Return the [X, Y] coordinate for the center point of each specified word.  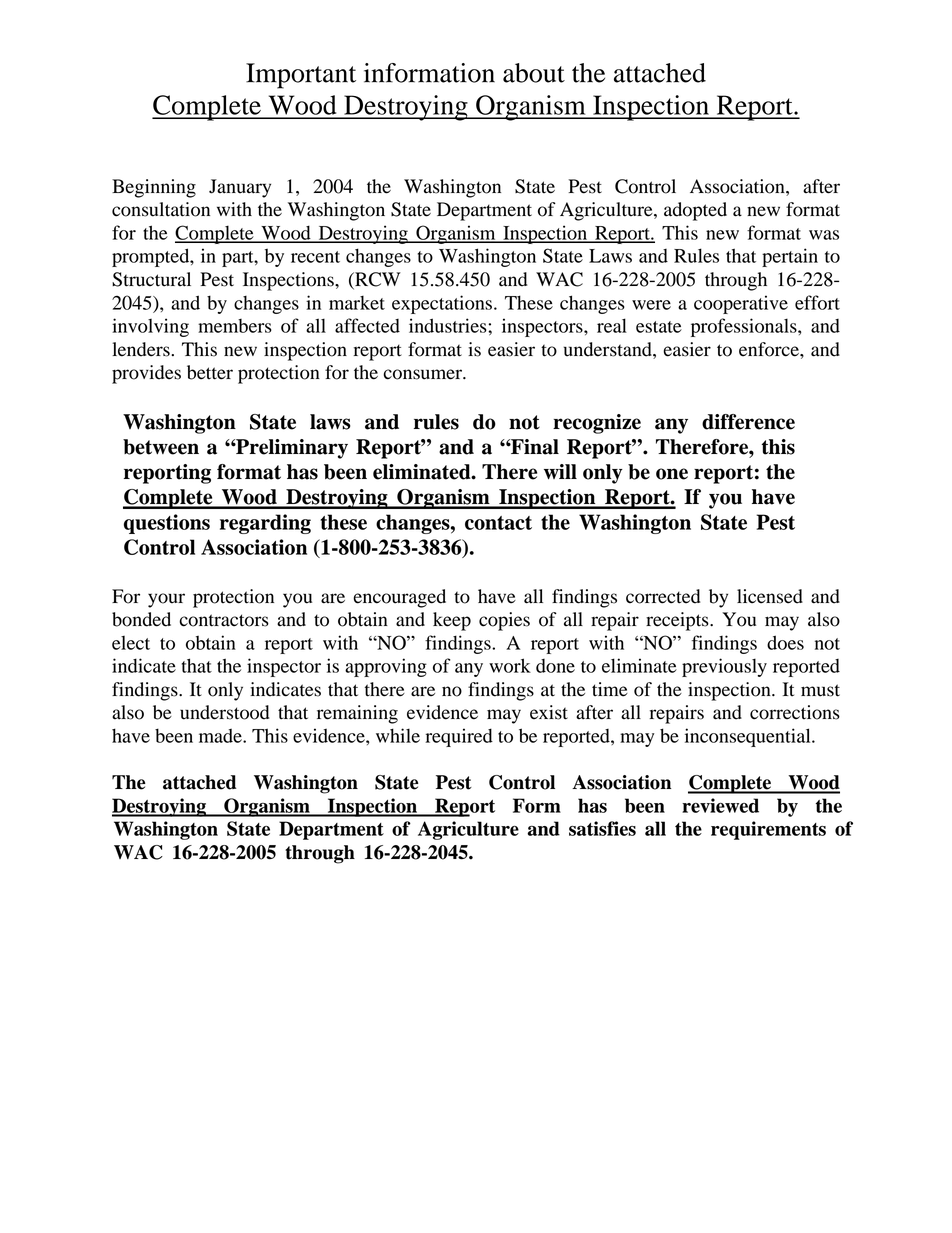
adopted [695, 211]
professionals [745, 327]
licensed [770, 596]
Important [301, 76]
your [166, 600]
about [534, 73]
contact [498, 523]
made [221, 736]
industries [449, 325]
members [235, 326]
